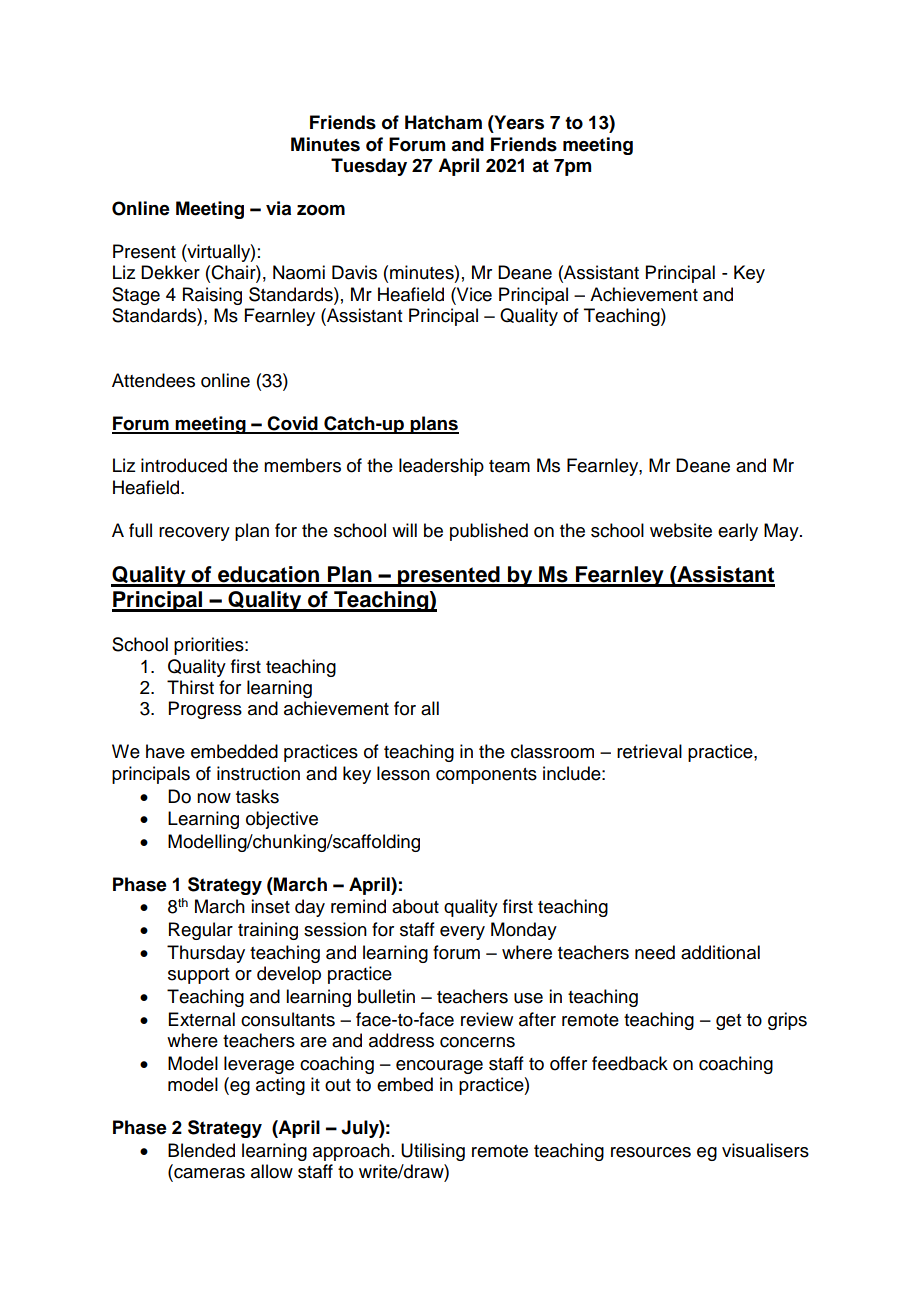 Image resolution: width=924 pixels, height=1308 pixels. I want to click on components, so click(486, 776).
